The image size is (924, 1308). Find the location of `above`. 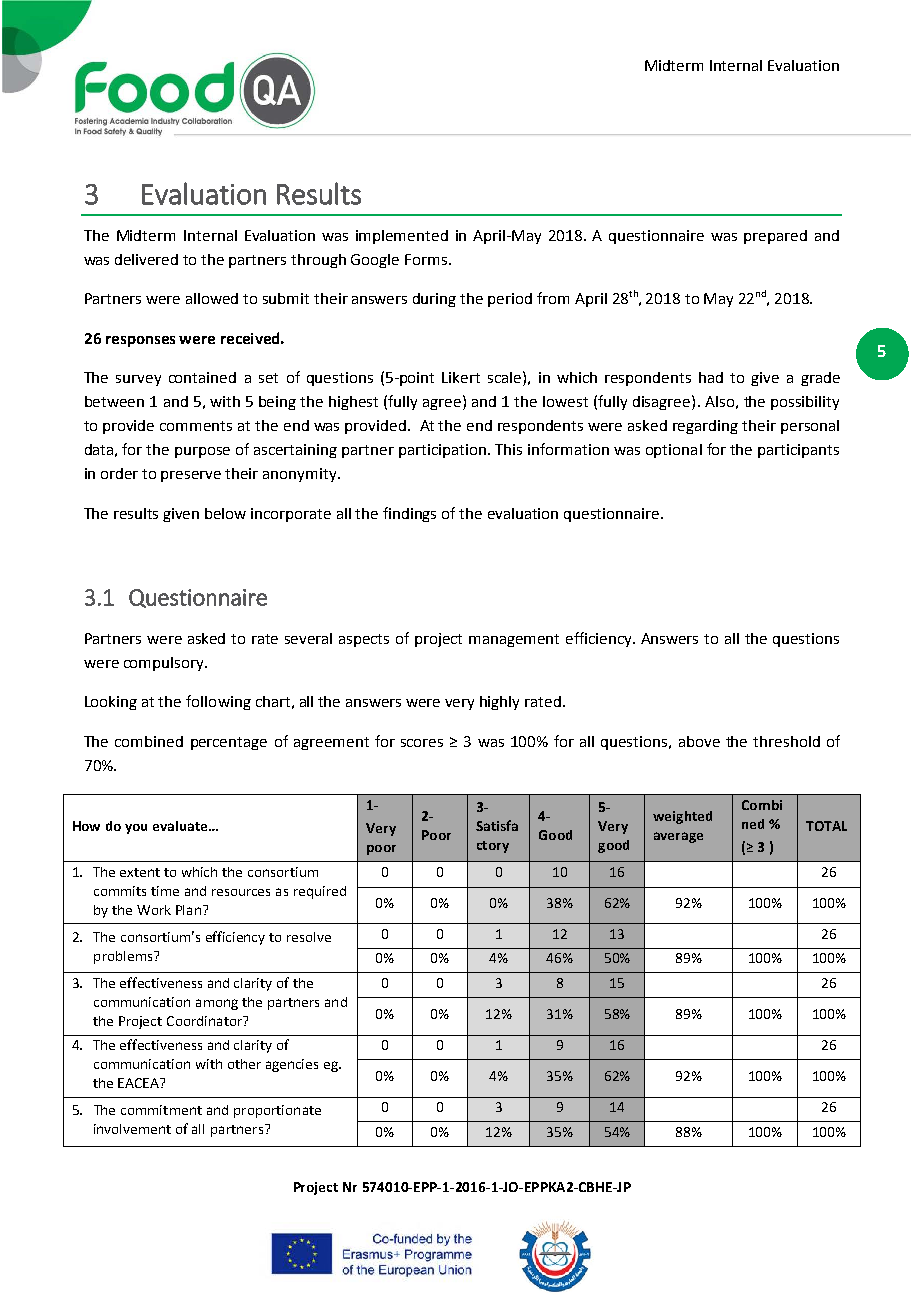

above is located at coordinates (699, 741).
